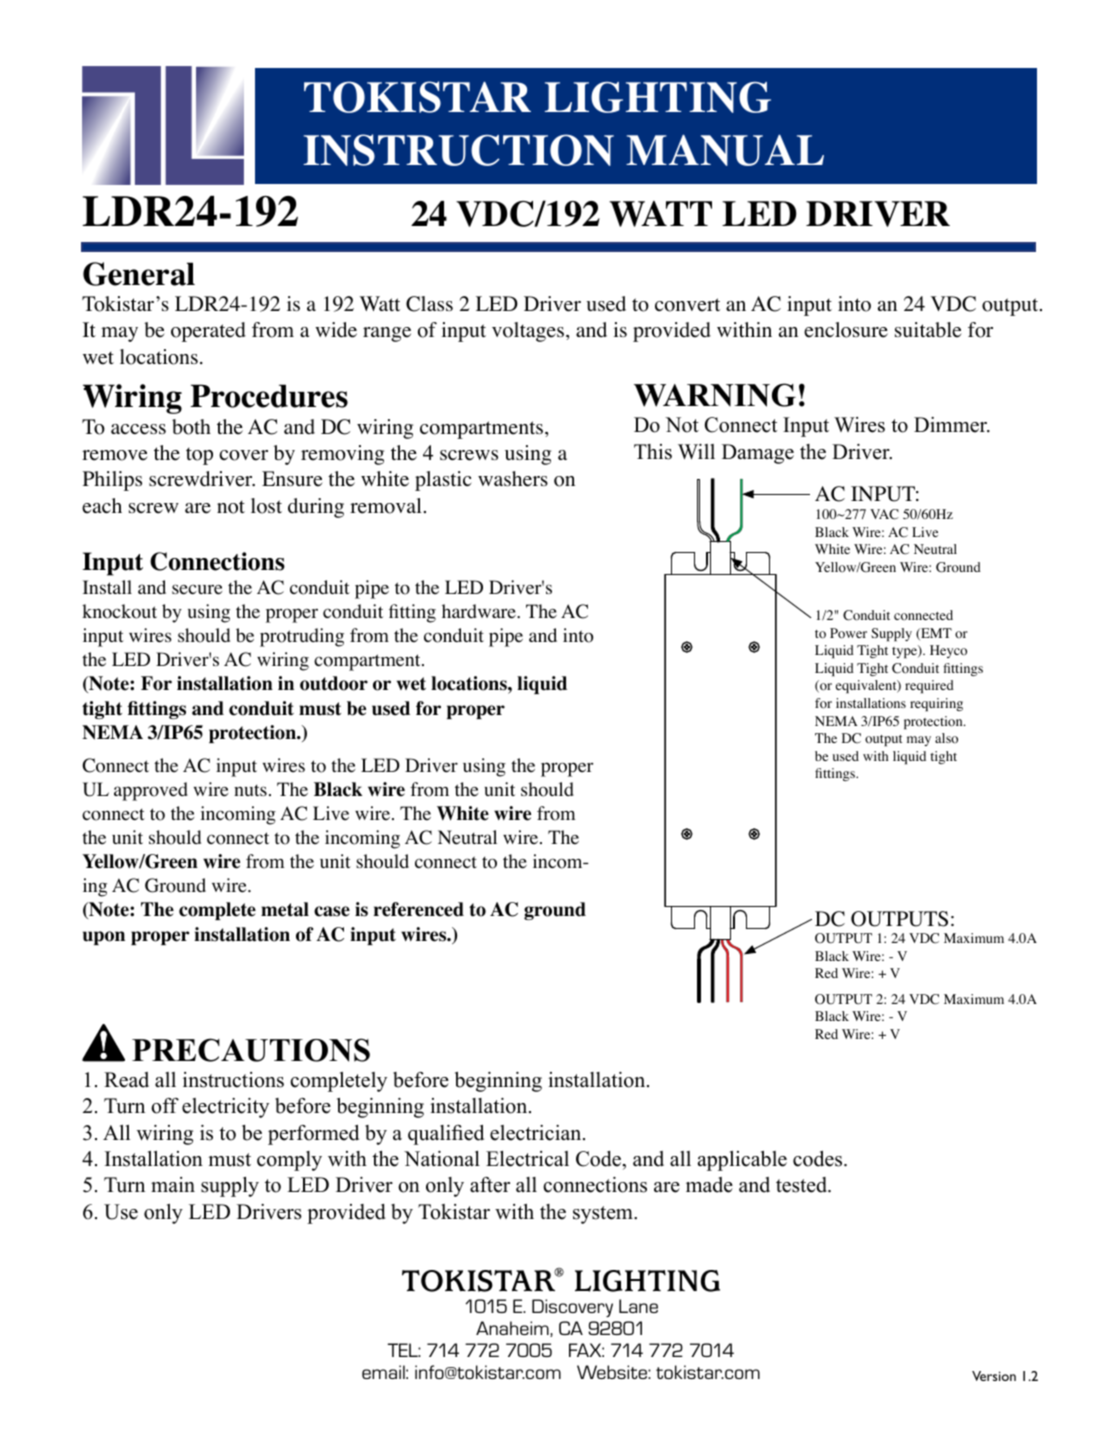 This image has width=1119, height=1448. What do you see at coordinates (173, 1184) in the image?
I see `main` at bounding box center [173, 1184].
